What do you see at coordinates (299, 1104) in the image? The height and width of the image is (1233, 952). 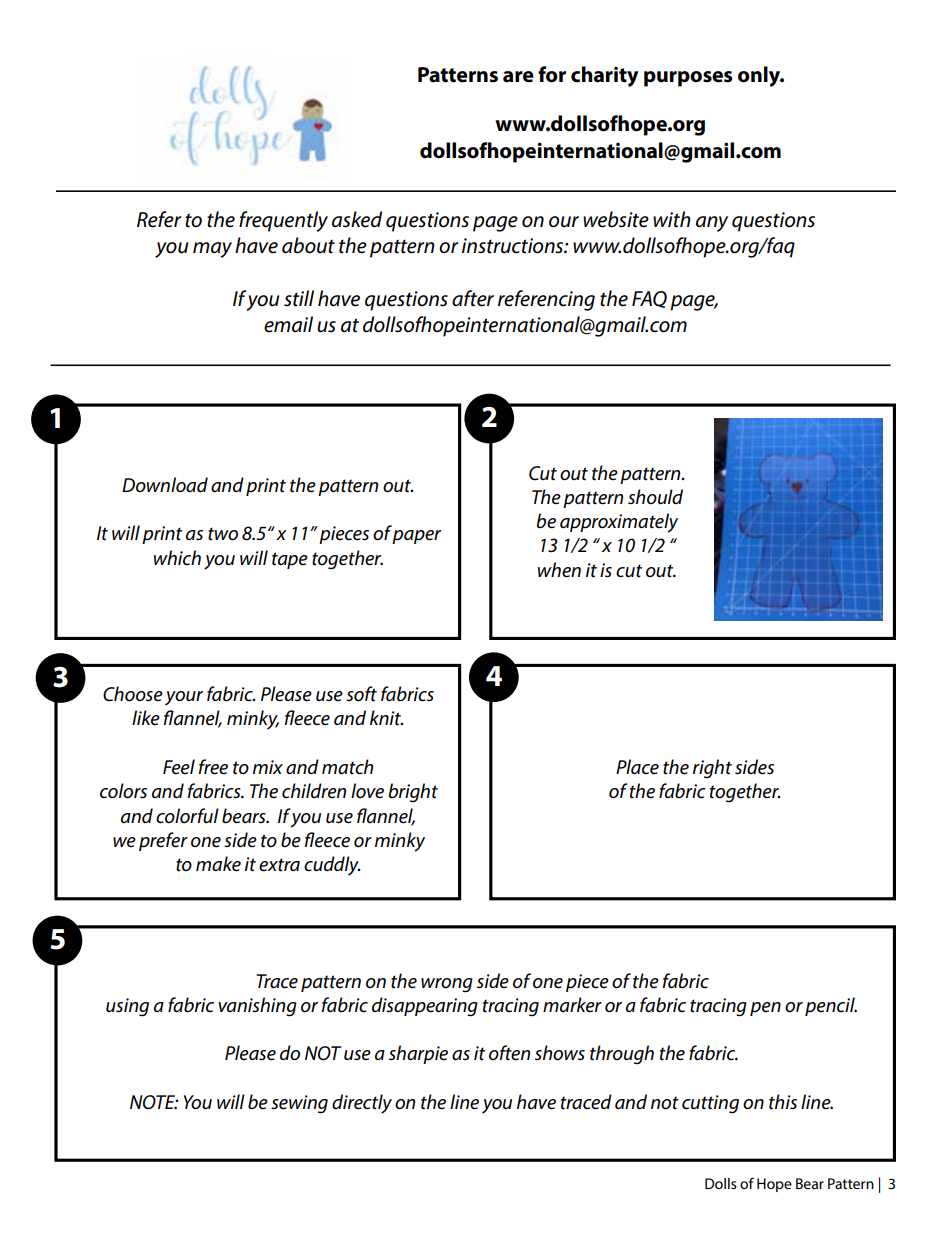 I see `sewing` at bounding box center [299, 1104].
